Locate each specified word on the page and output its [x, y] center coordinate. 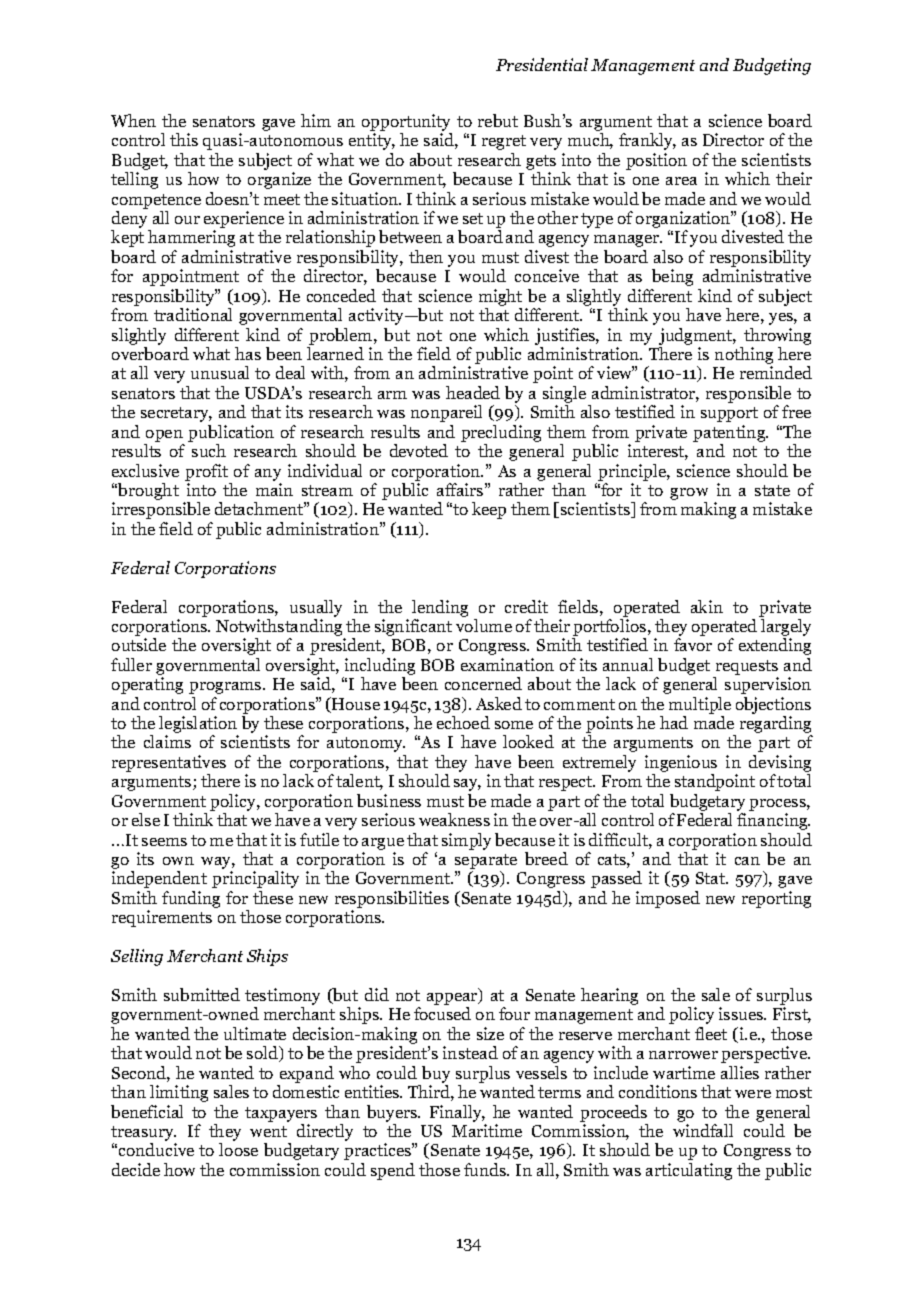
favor [693, 644]
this [184, 139]
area [681, 181]
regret [504, 142]
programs [226, 688]
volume [484, 625]
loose [238, 1149]
